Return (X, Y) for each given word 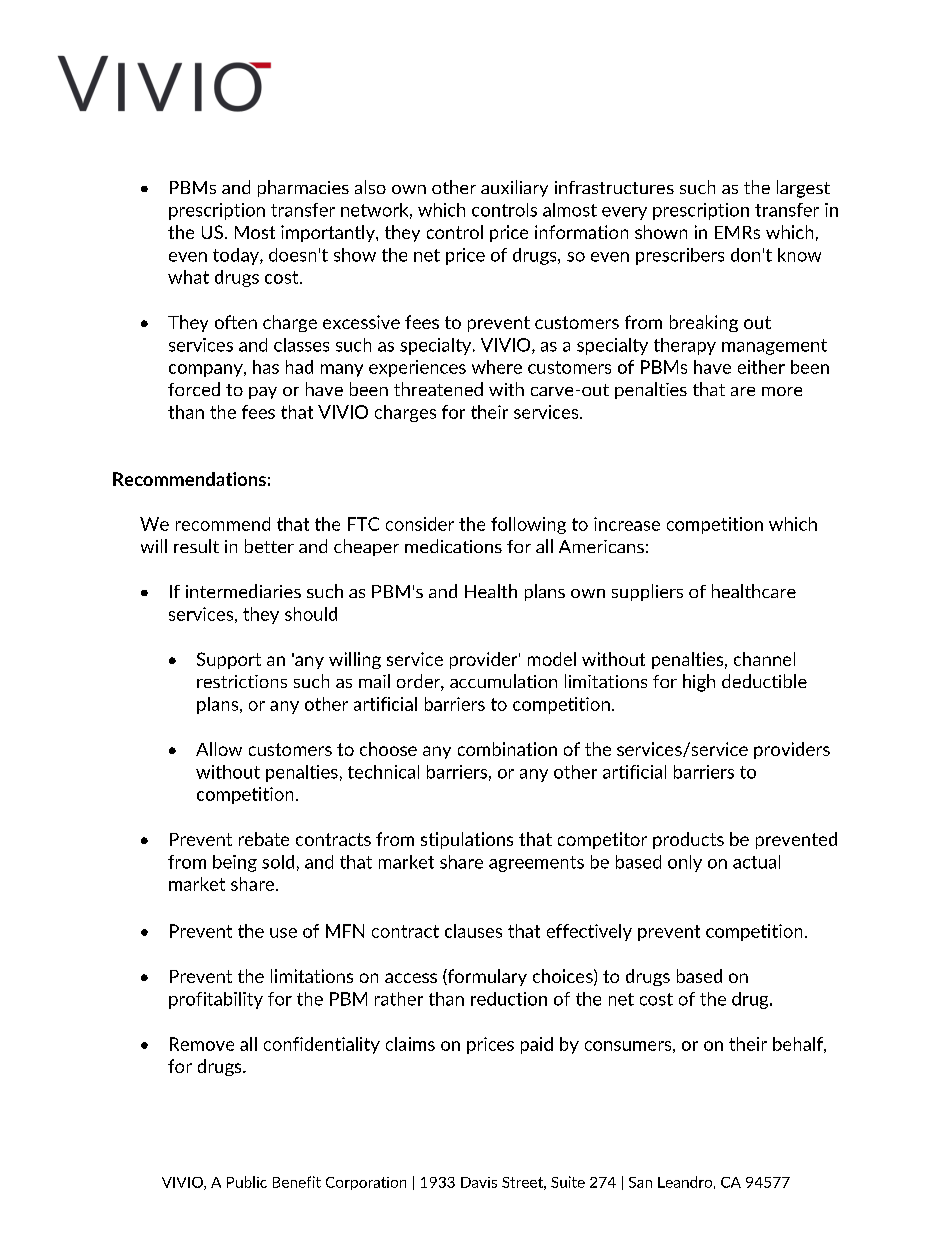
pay (263, 393)
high (699, 683)
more (782, 391)
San (640, 1182)
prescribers (680, 256)
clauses (473, 931)
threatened (438, 389)
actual (756, 862)
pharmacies (303, 188)
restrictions (242, 681)
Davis (479, 1182)
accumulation (503, 681)
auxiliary (514, 188)
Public (247, 1182)
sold (278, 862)
